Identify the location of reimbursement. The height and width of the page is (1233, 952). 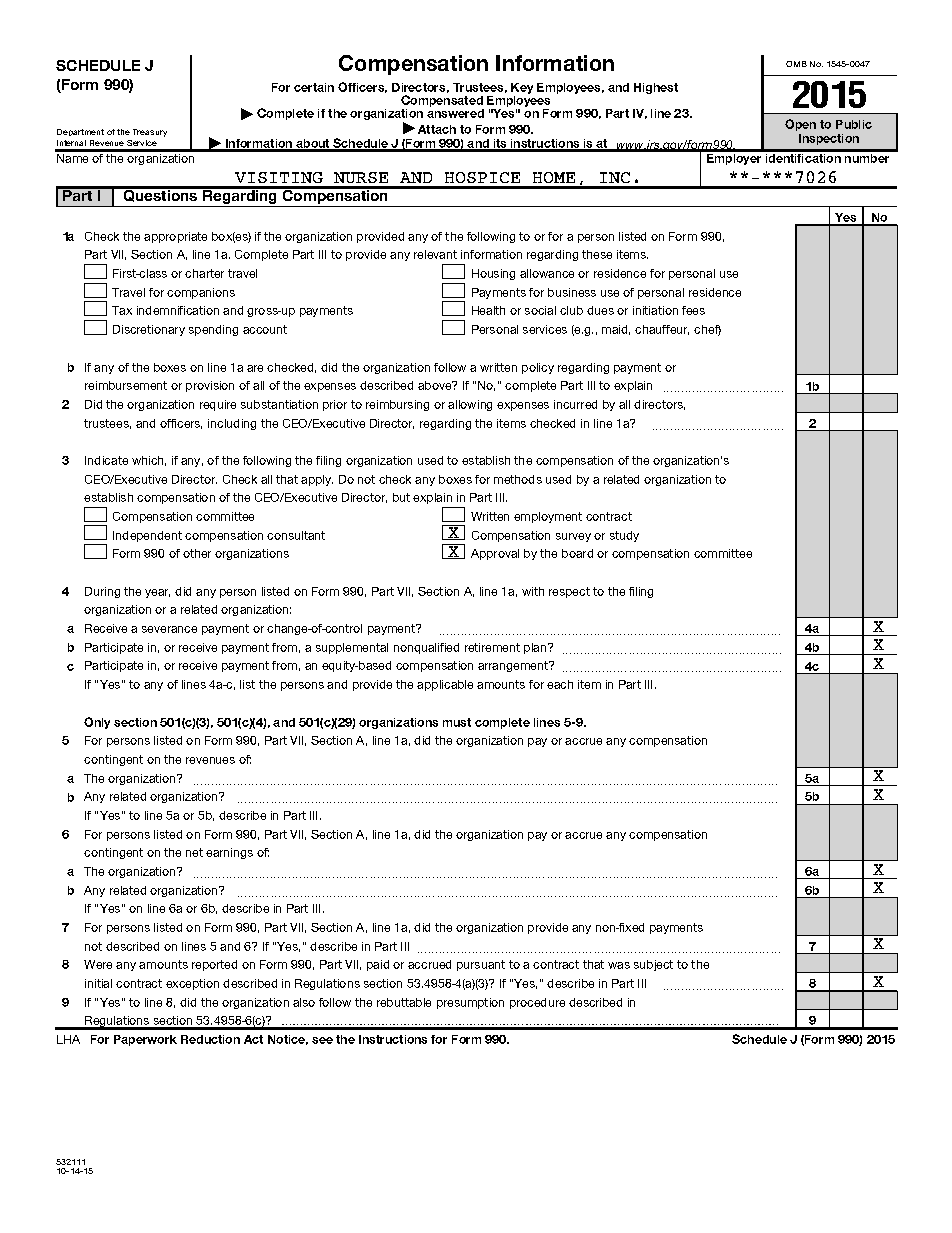
(126, 385).
